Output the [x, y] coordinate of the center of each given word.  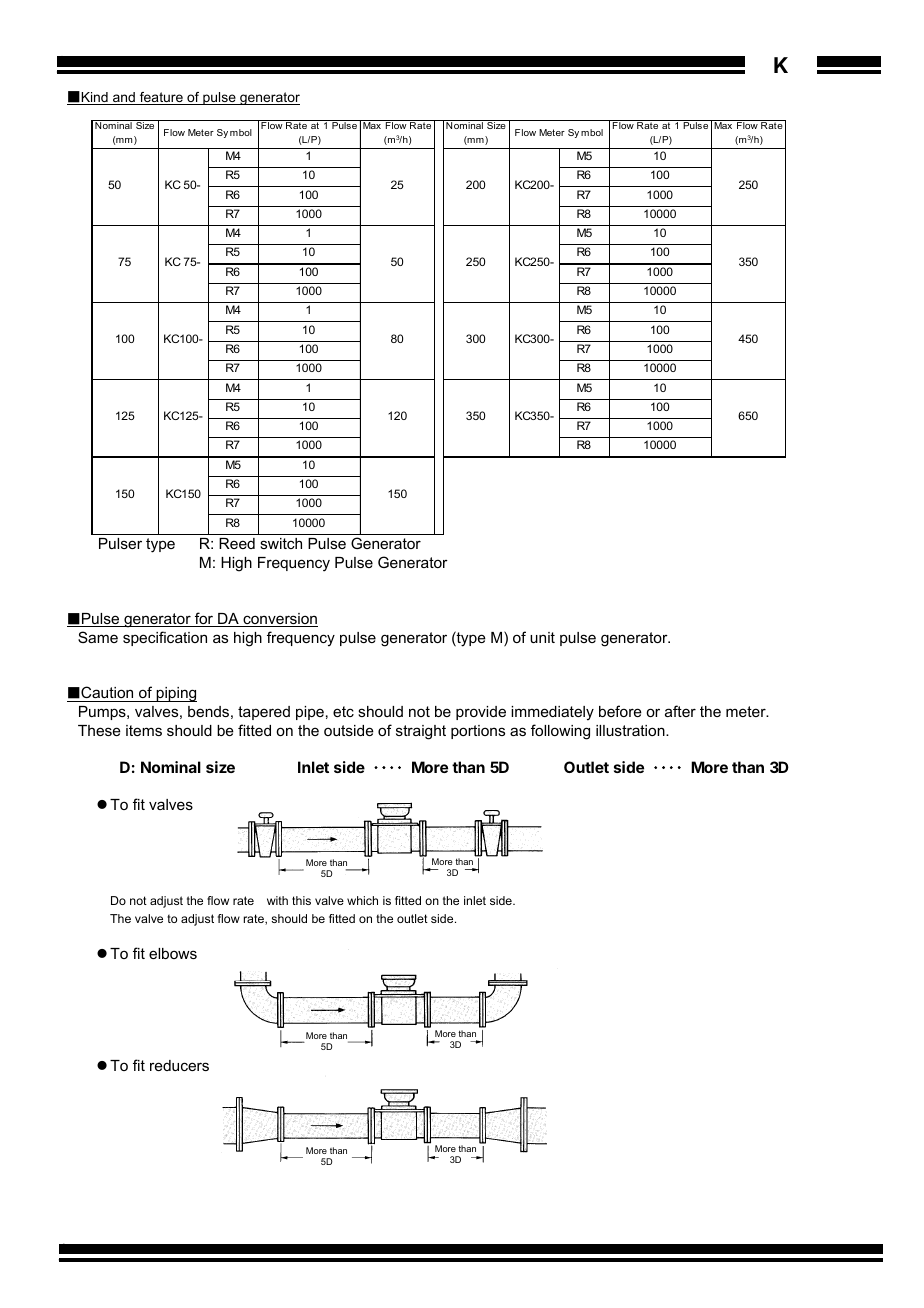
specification [165, 638]
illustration [631, 730]
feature [161, 98]
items [144, 730]
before [620, 711]
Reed [237, 543]
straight [421, 732]
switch [281, 543]
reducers [179, 1065]
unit [542, 637]
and [124, 98]
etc [343, 711]
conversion [279, 620]
